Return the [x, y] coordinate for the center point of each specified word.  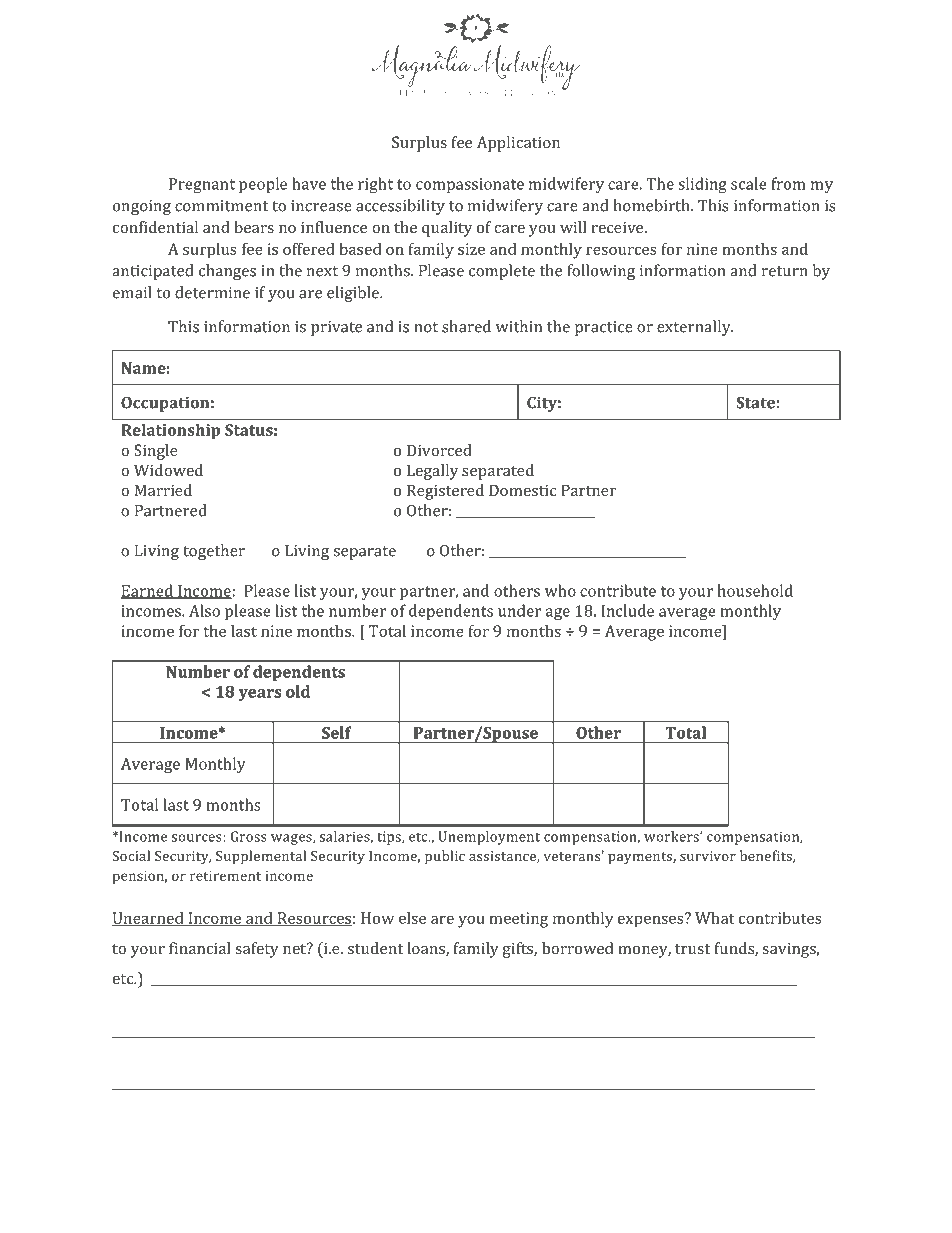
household [755, 590]
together [214, 552]
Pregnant [202, 185]
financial [200, 948]
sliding [702, 185]
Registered [445, 492]
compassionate [470, 185]
